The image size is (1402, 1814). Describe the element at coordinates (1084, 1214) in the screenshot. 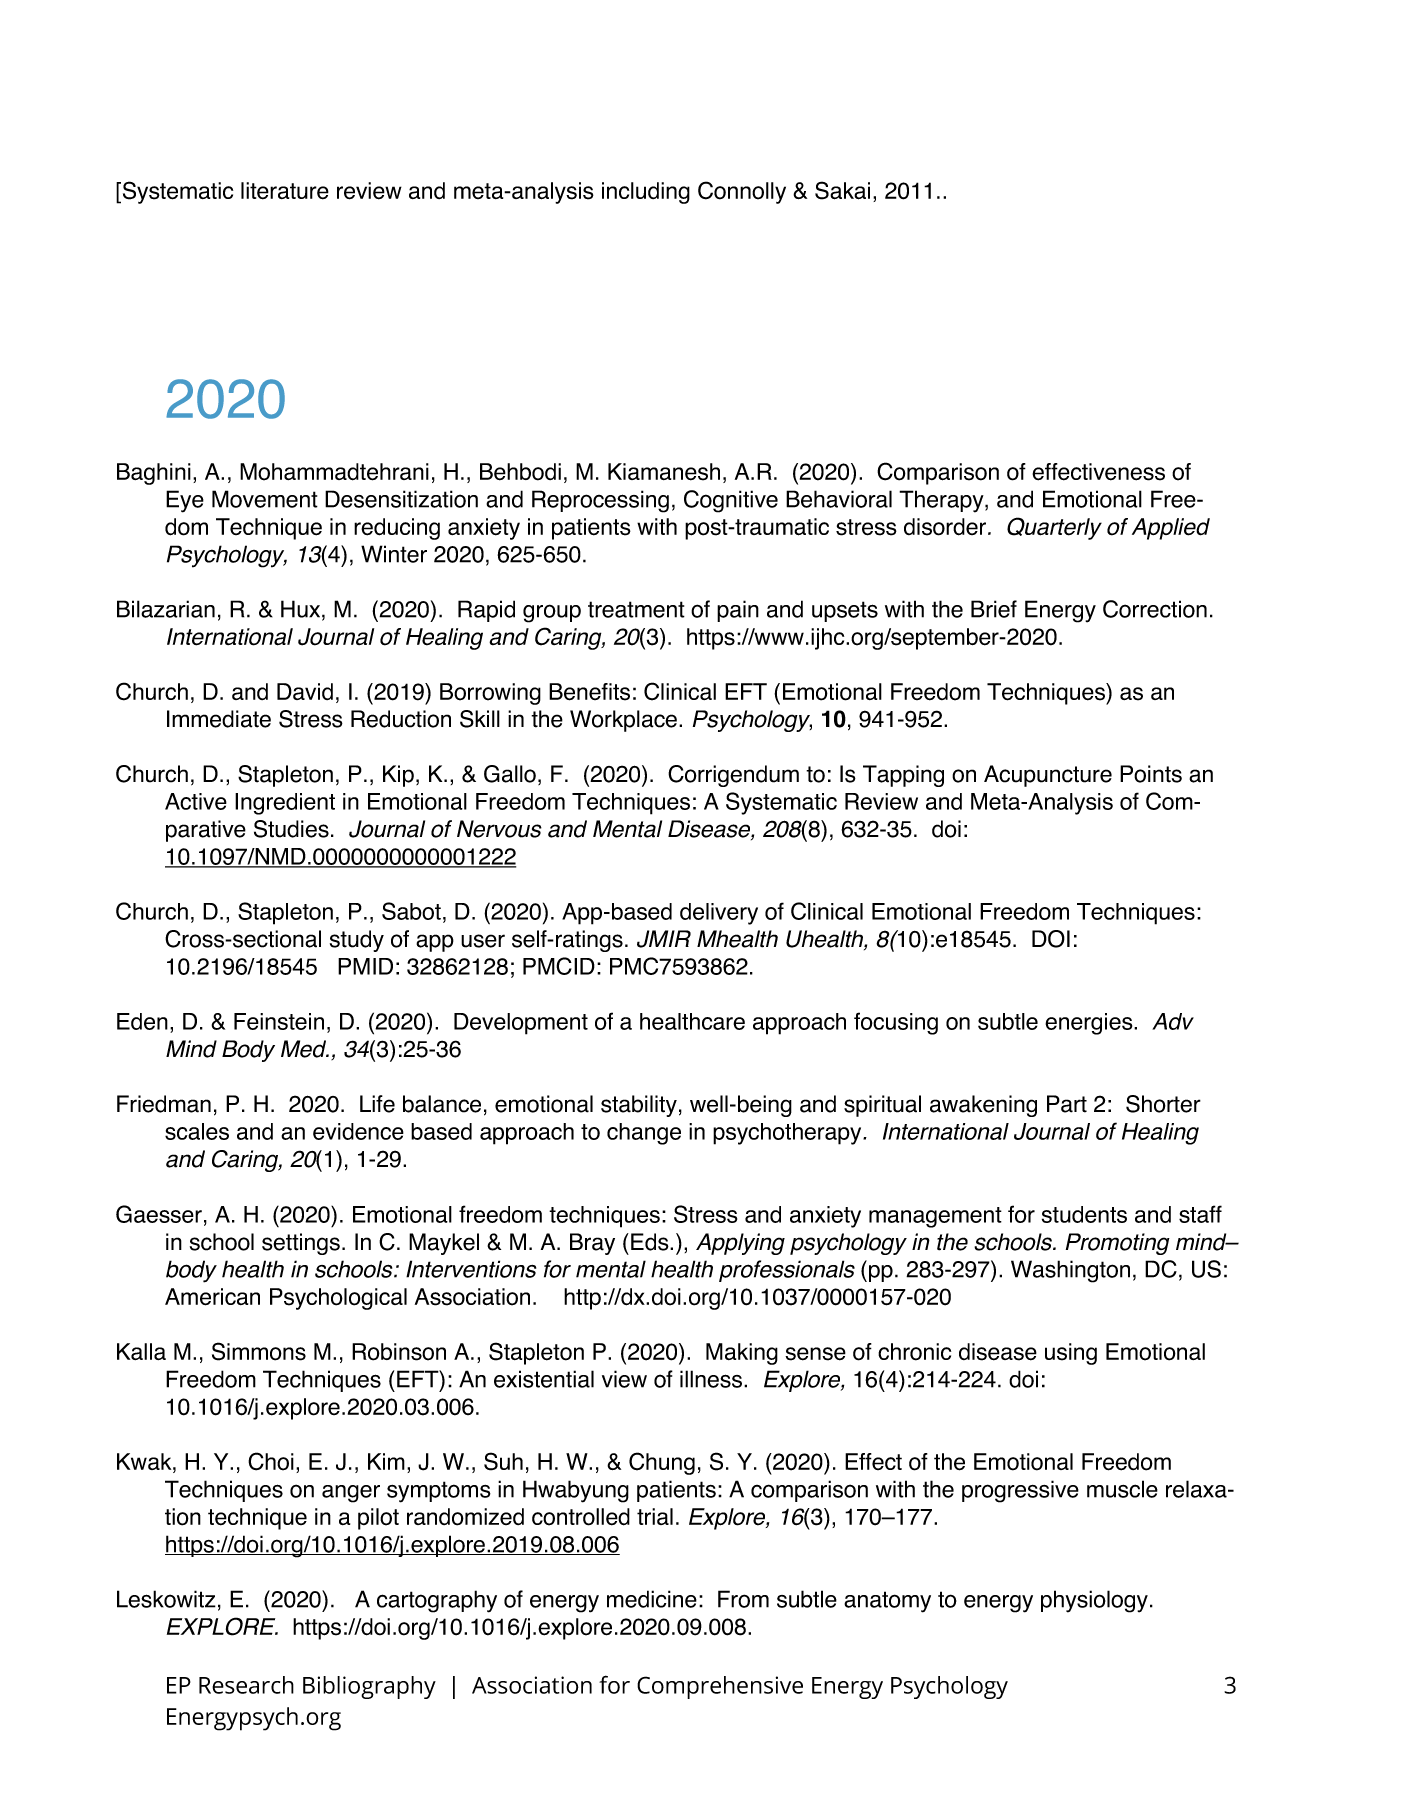

I see `students` at that location.
